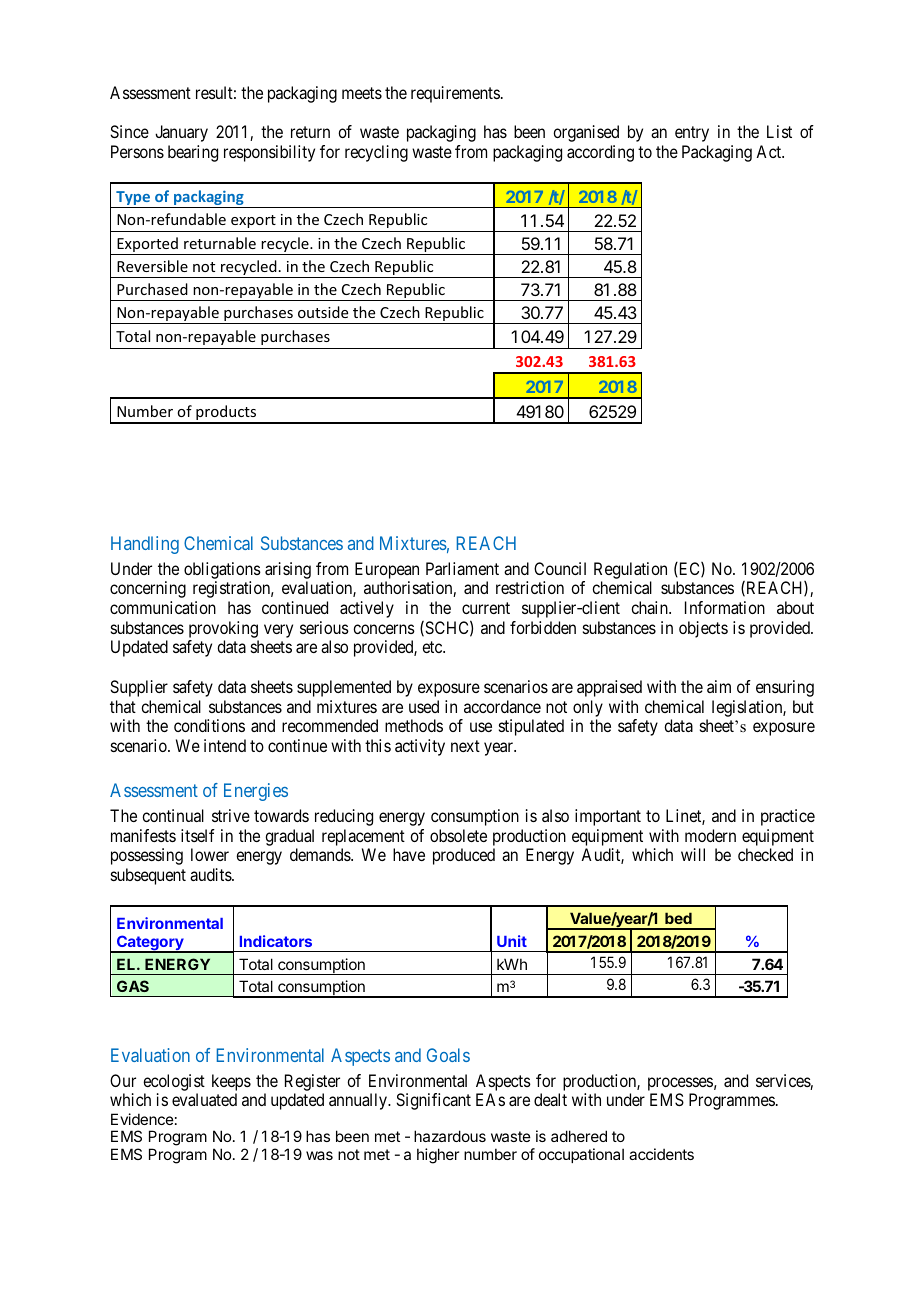 The height and width of the document is (1308, 924). What do you see at coordinates (150, 944) in the document?
I see `Category` at bounding box center [150, 944].
